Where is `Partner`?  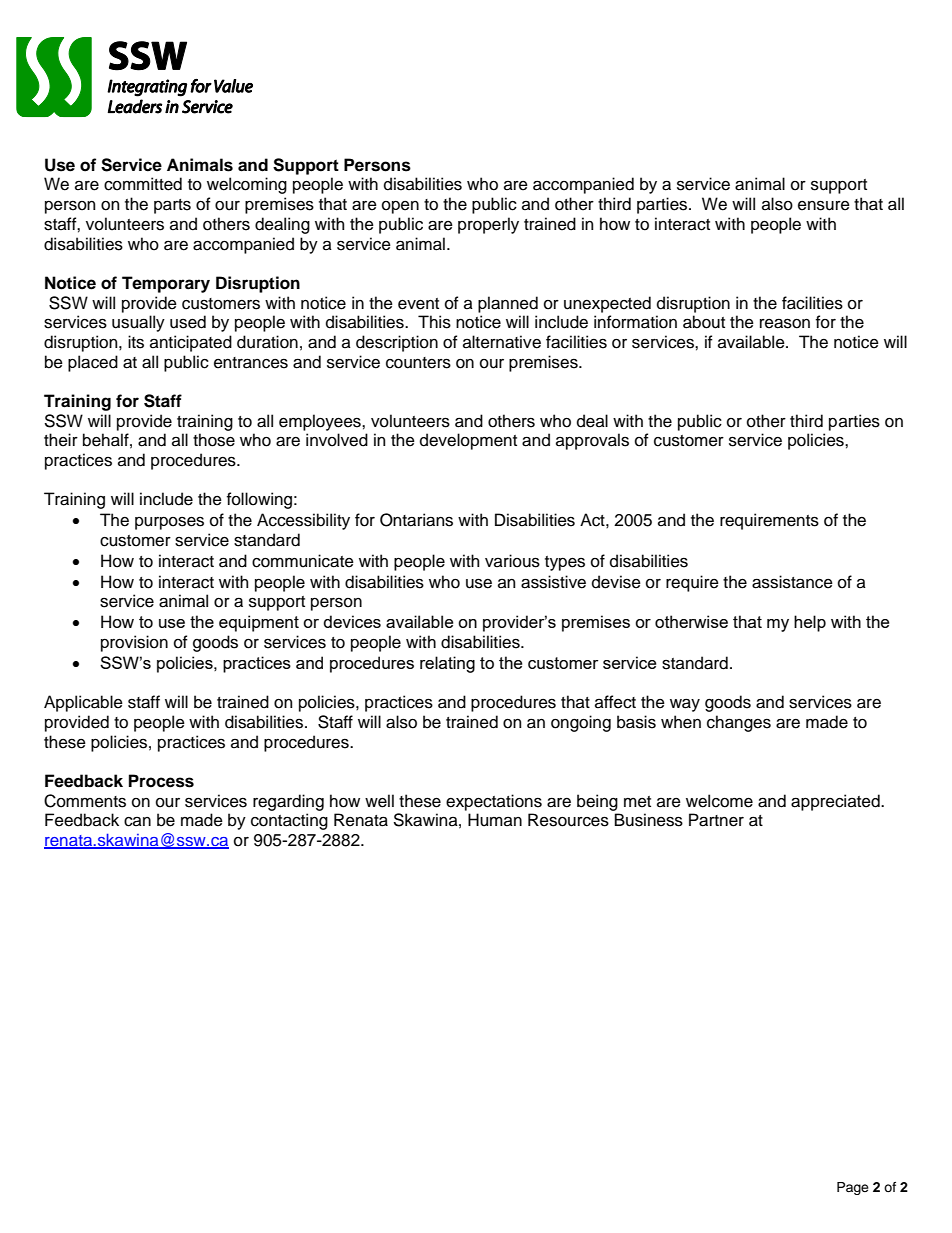 Partner is located at coordinates (716, 820).
